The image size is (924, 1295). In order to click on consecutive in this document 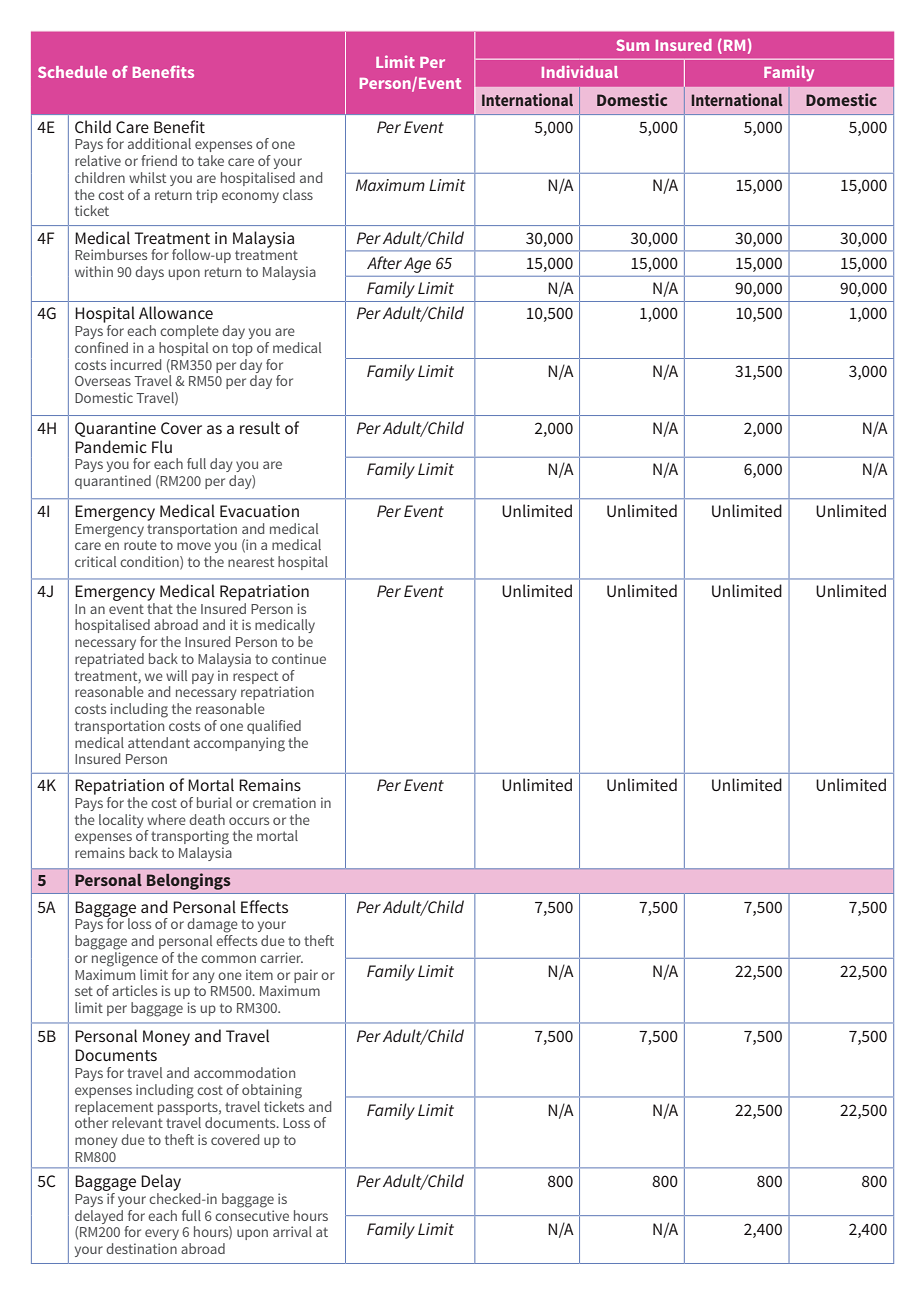, I will do `click(252, 1215)`.
